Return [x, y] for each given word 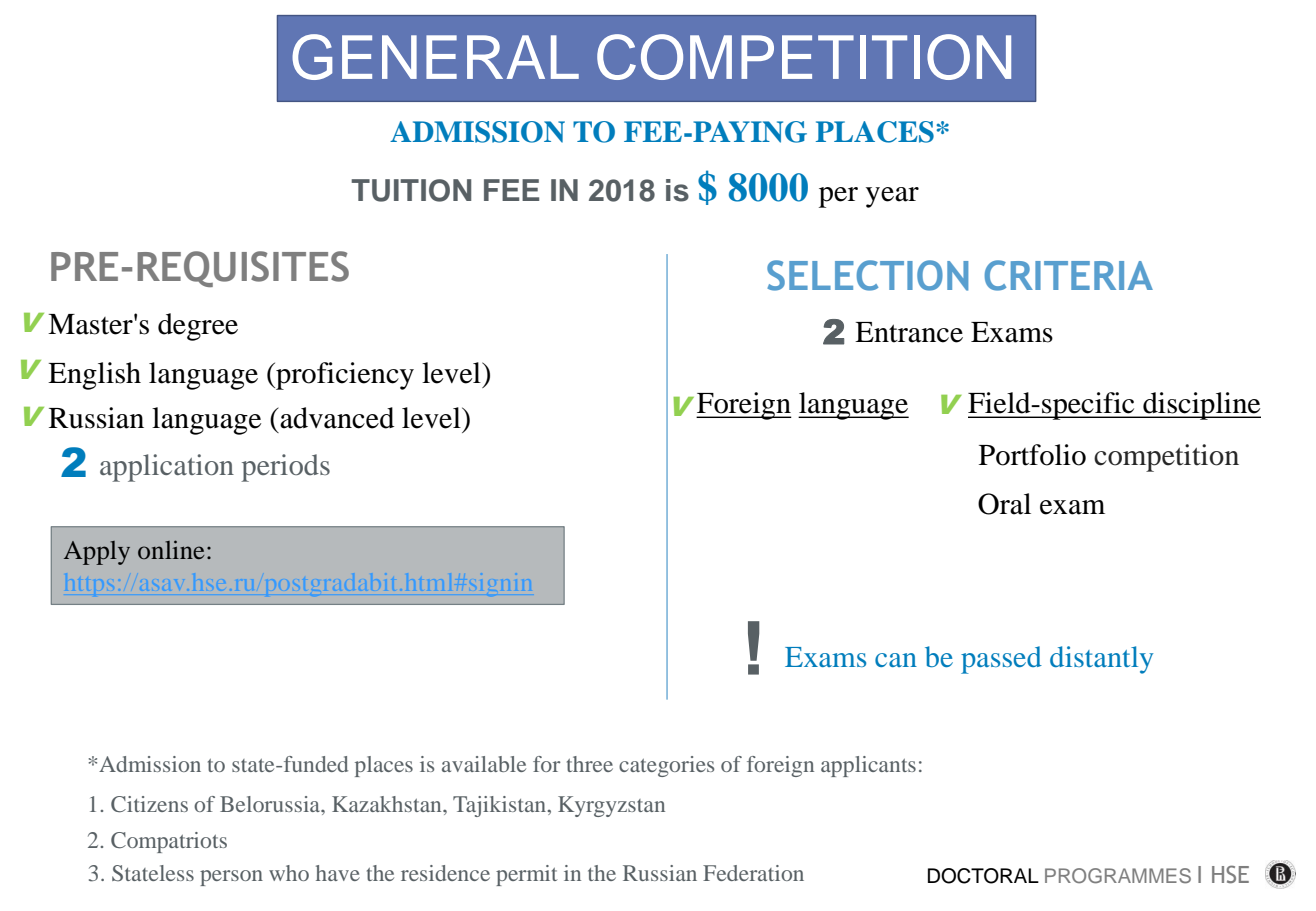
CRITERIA [1069, 275]
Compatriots [169, 842]
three [590, 764]
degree [198, 327]
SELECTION [867, 275]
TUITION [411, 190]
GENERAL [435, 57]
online [171, 549]
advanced [336, 418]
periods [285, 468]
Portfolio [1032, 455]
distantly [1101, 660]
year [892, 197]
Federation [753, 873]
